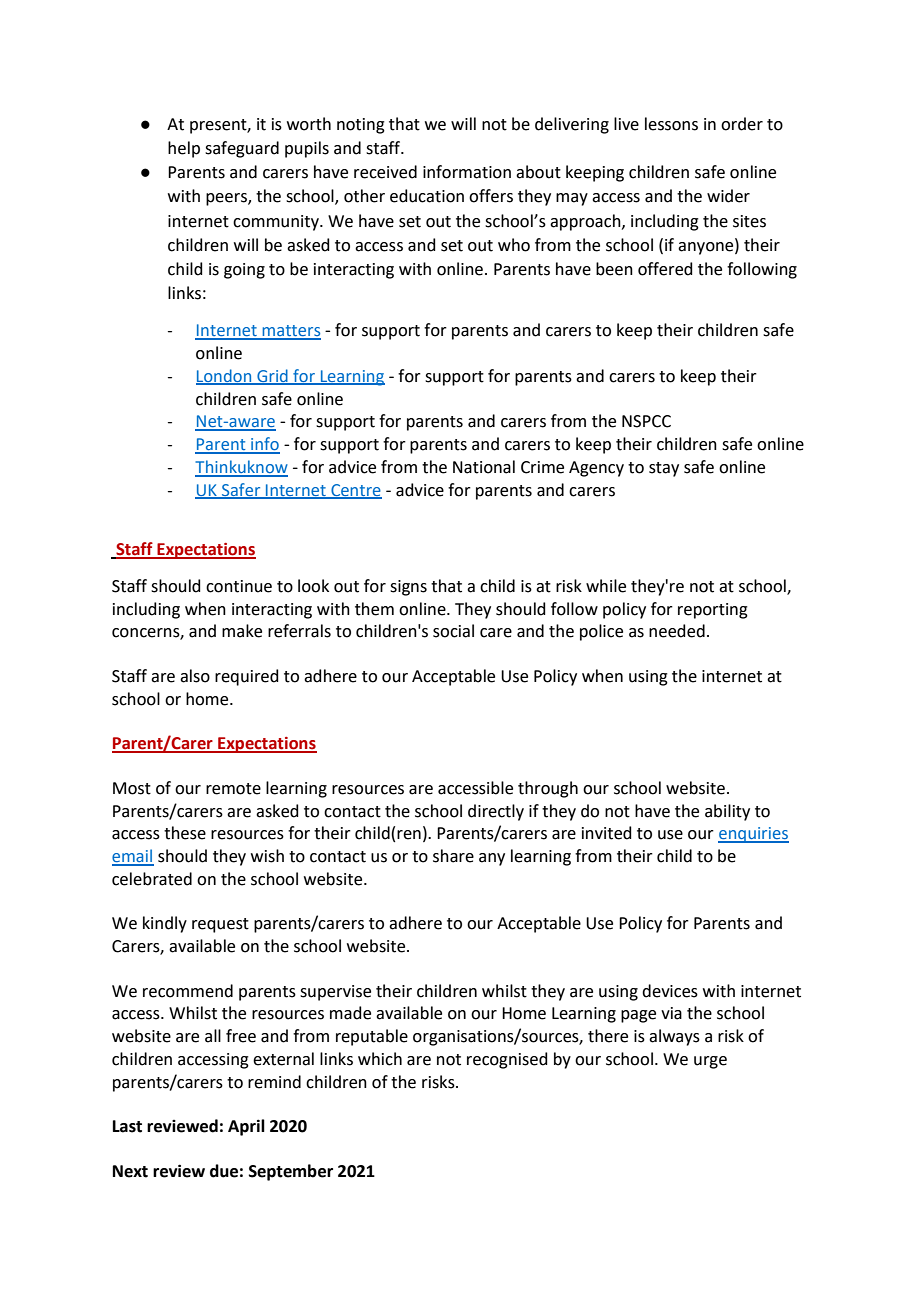 The image size is (924, 1308). What do you see at coordinates (380, 1059) in the screenshot?
I see `which` at bounding box center [380, 1059].
